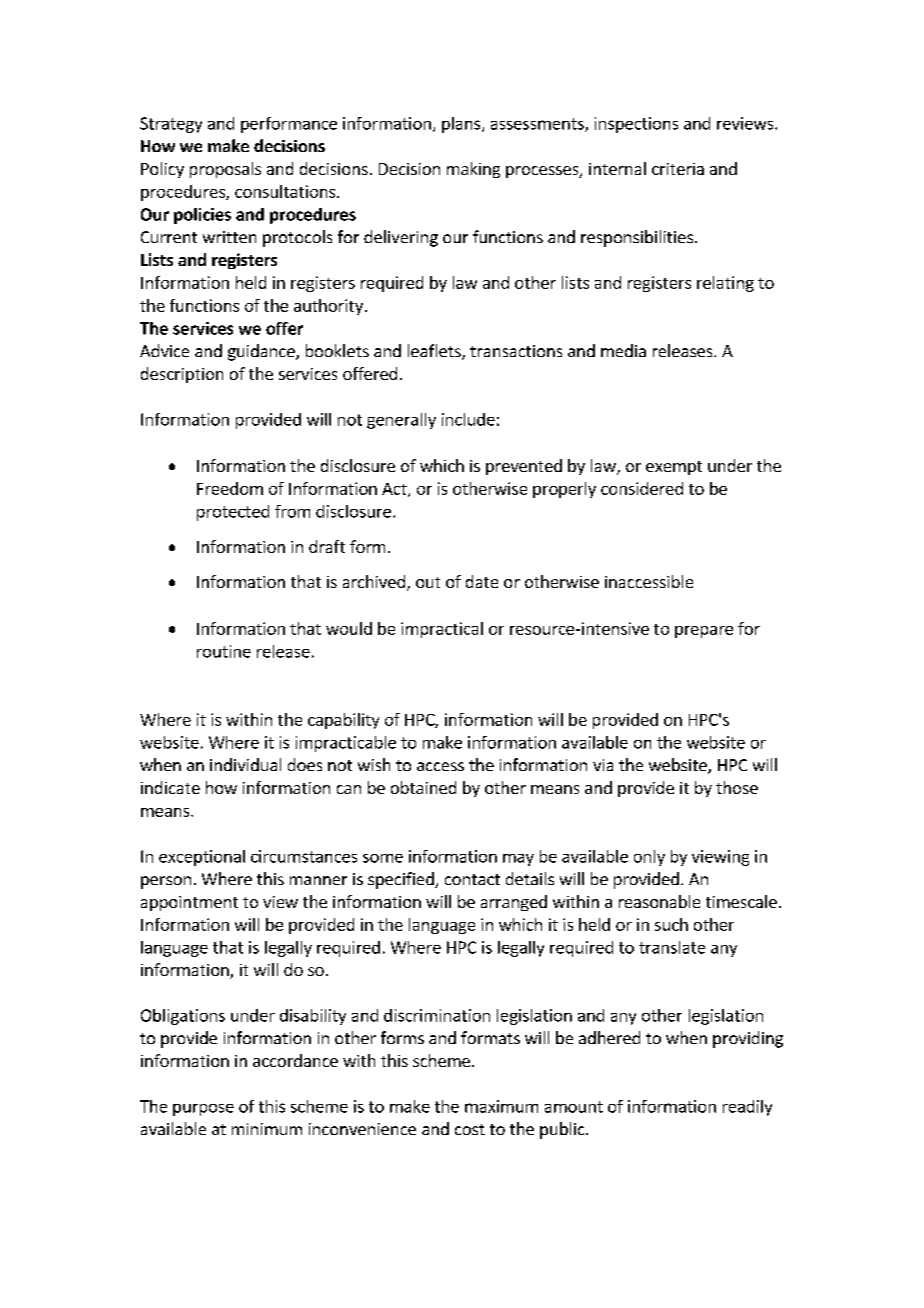 The width and height of the screenshot is (924, 1308). What do you see at coordinates (671, 924) in the screenshot?
I see `such` at bounding box center [671, 924].
